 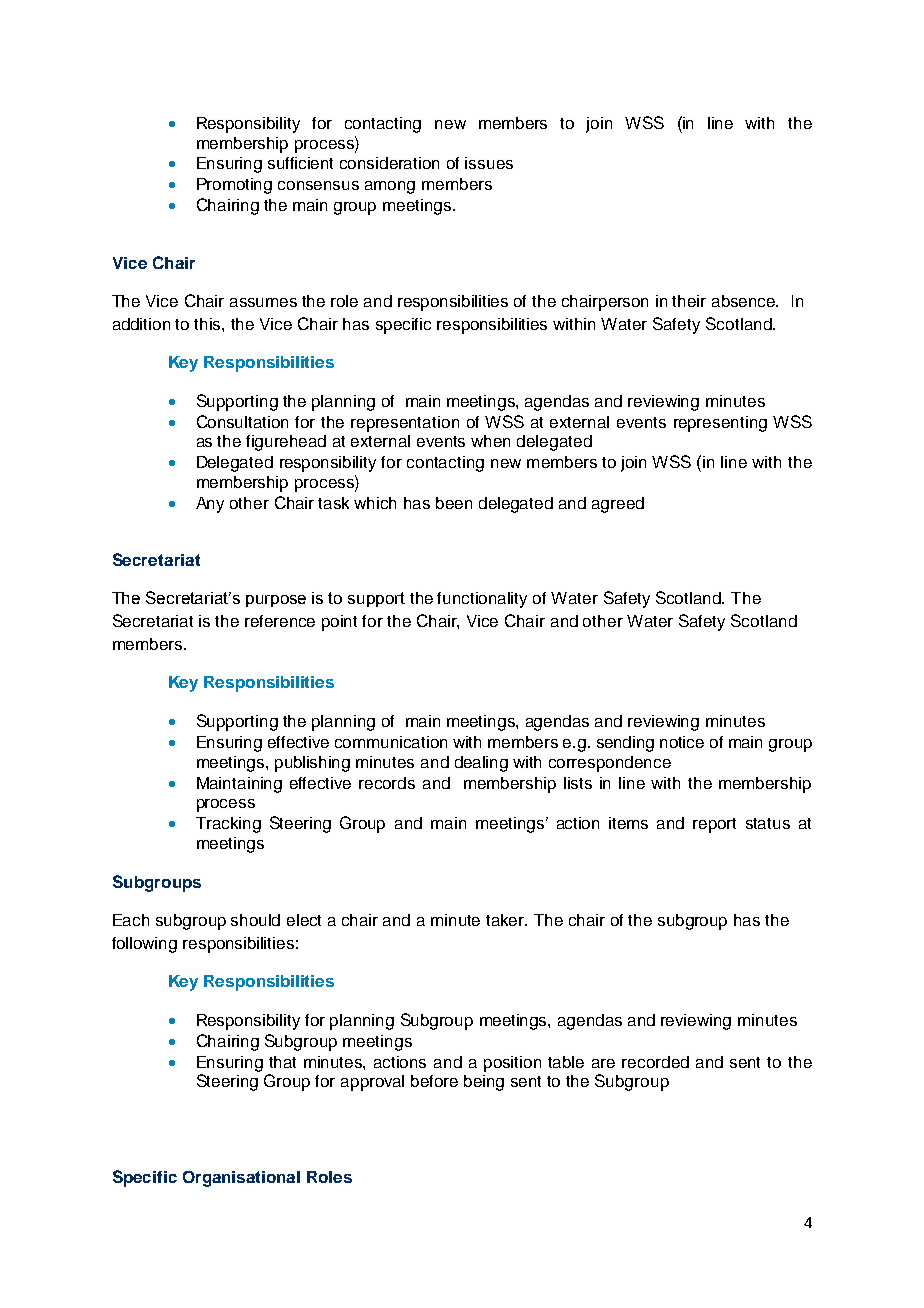 I want to click on issues, so click(x=489, y=163).
